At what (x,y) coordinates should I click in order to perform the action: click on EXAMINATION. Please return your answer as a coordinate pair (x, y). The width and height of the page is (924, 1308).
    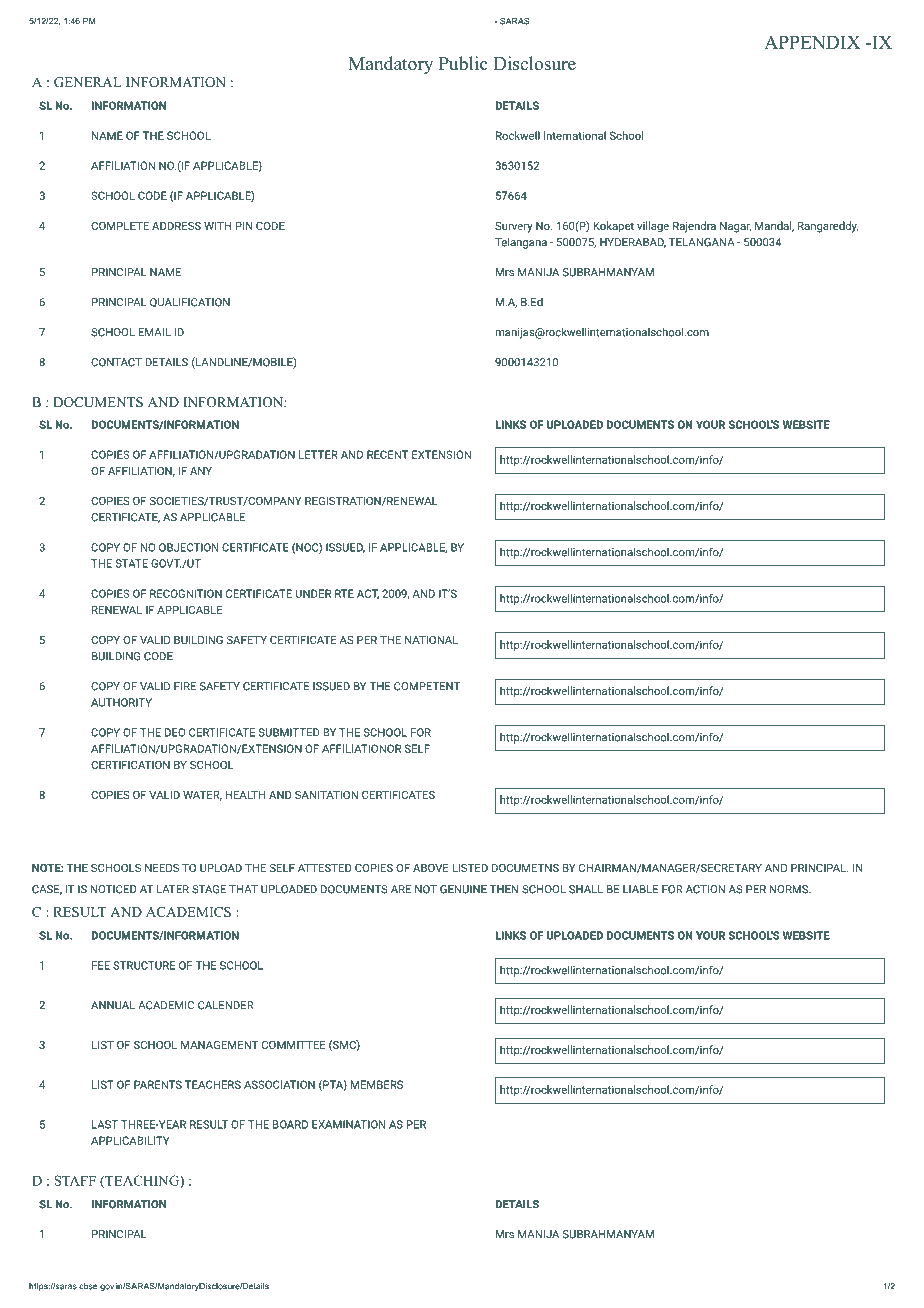
    Looking at the image, I should click on (348, 1124).
